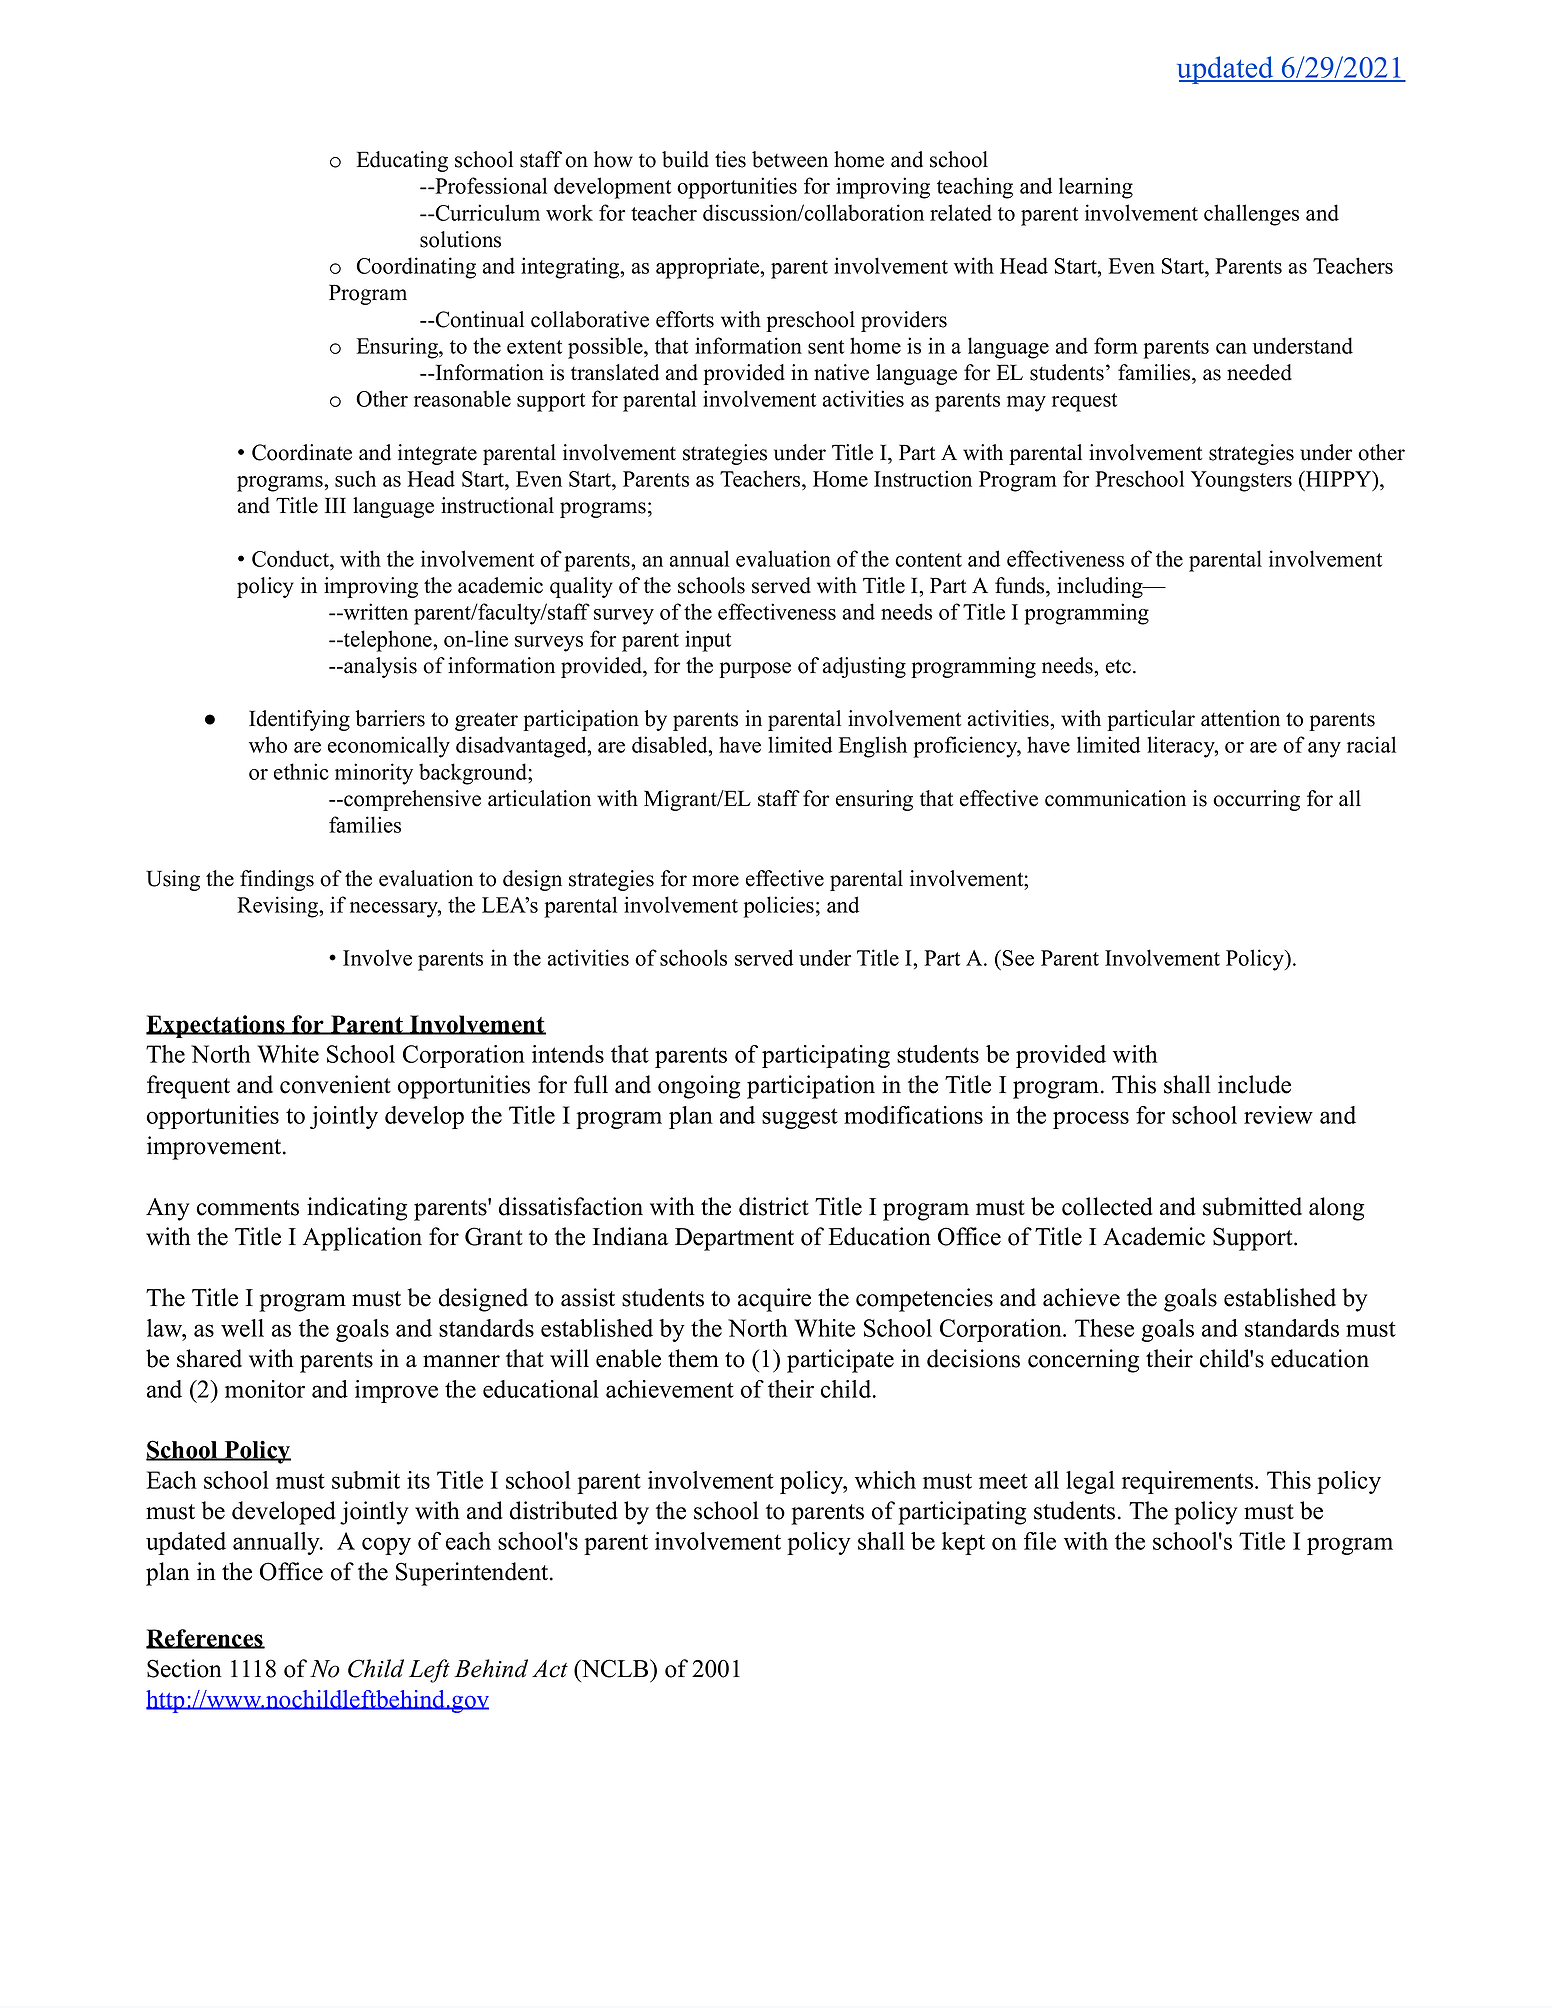 The image size is (1552, 2008). I want to click on build, so click(685, 159).
